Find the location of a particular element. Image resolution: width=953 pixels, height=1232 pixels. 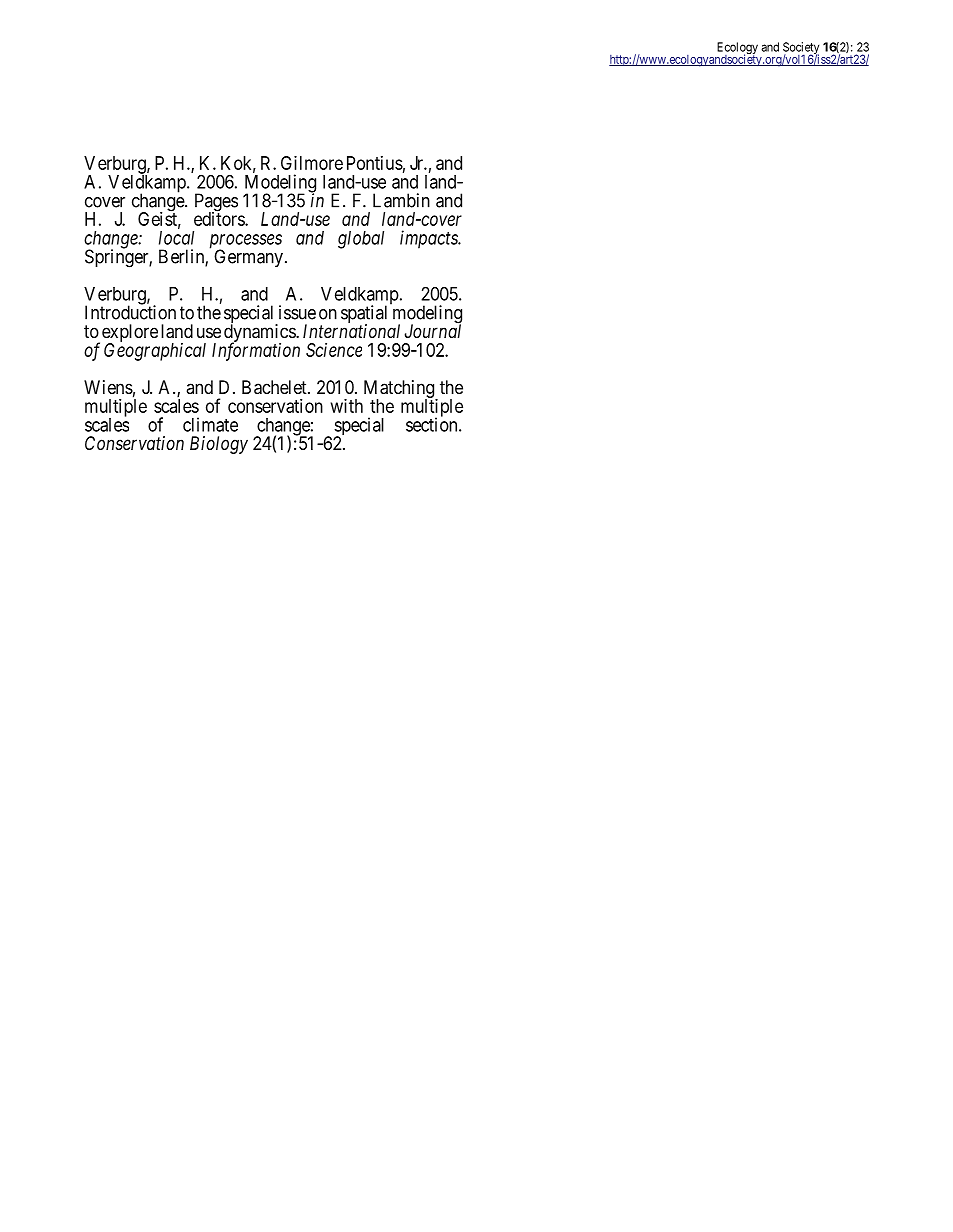

Gilmore is located at coordinates (312, 163).
